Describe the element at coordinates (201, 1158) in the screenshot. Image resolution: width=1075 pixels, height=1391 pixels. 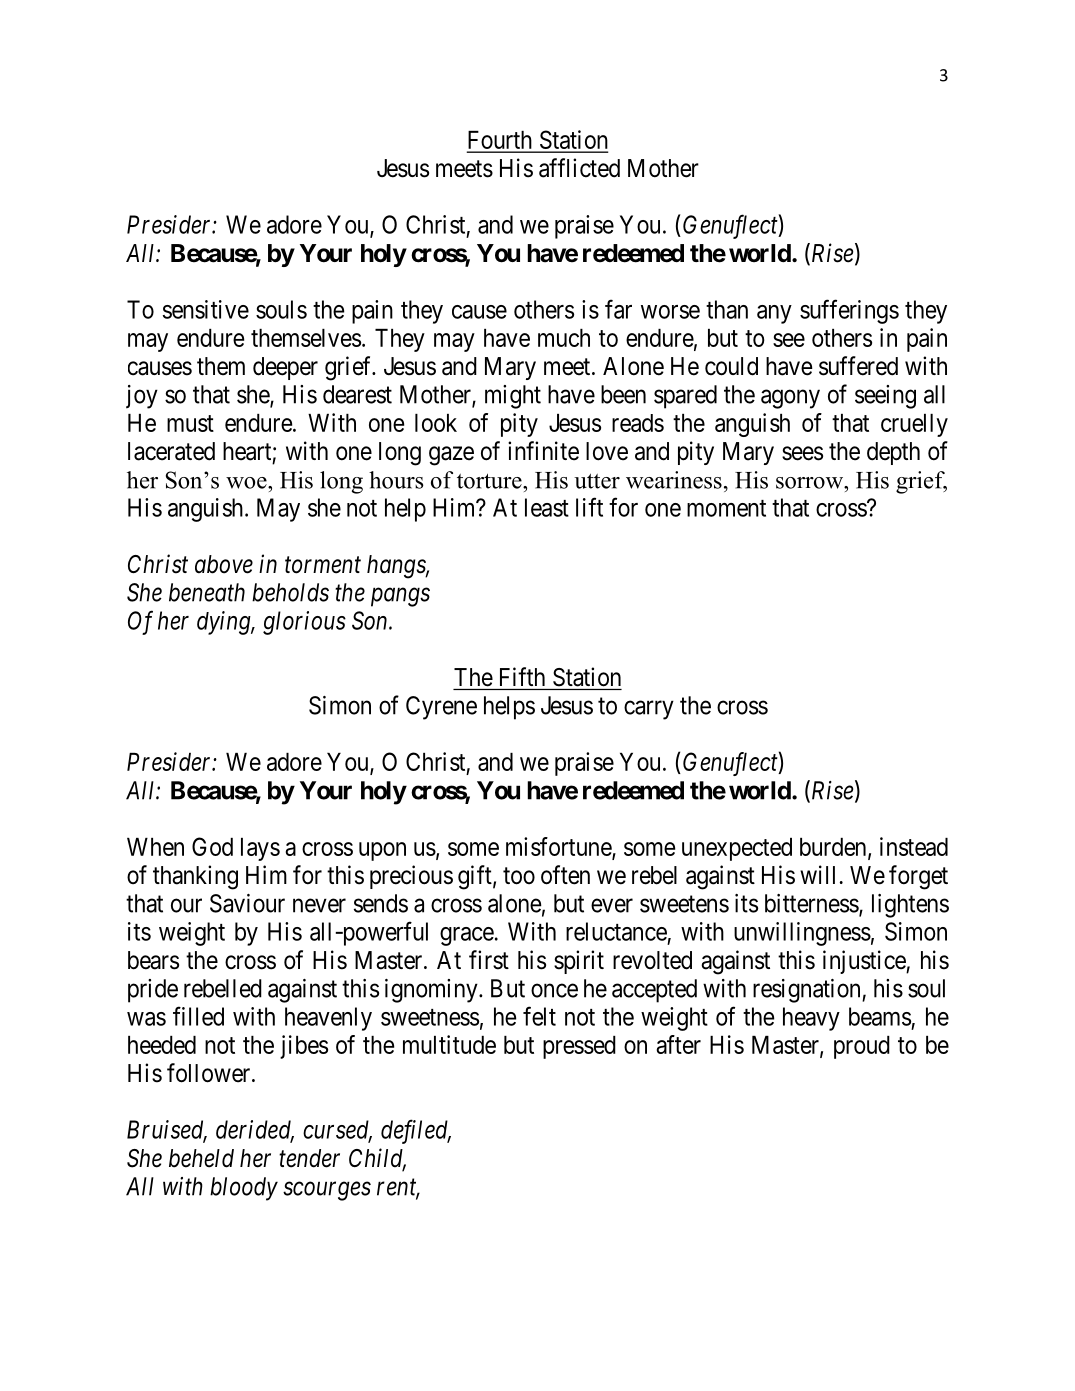
I see `beheld` at that location.
